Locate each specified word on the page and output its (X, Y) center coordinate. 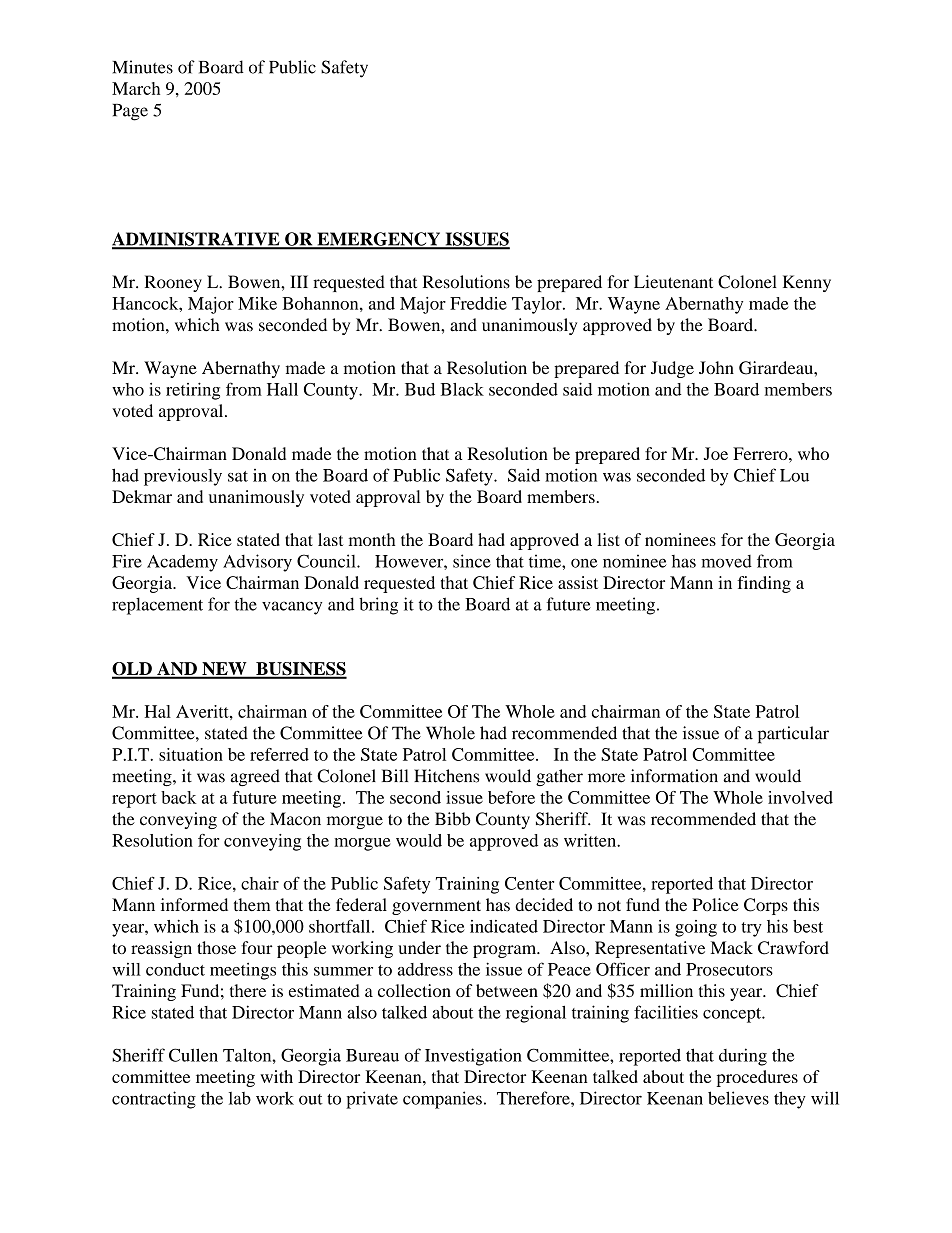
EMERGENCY (379, 240)
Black (462, 389)
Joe (716, 453)
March (136, 88)
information (674, 776)
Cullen (193, 1055)
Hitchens (446, 776)
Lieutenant (673, 282)
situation (191, 754)
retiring (193, 391)
